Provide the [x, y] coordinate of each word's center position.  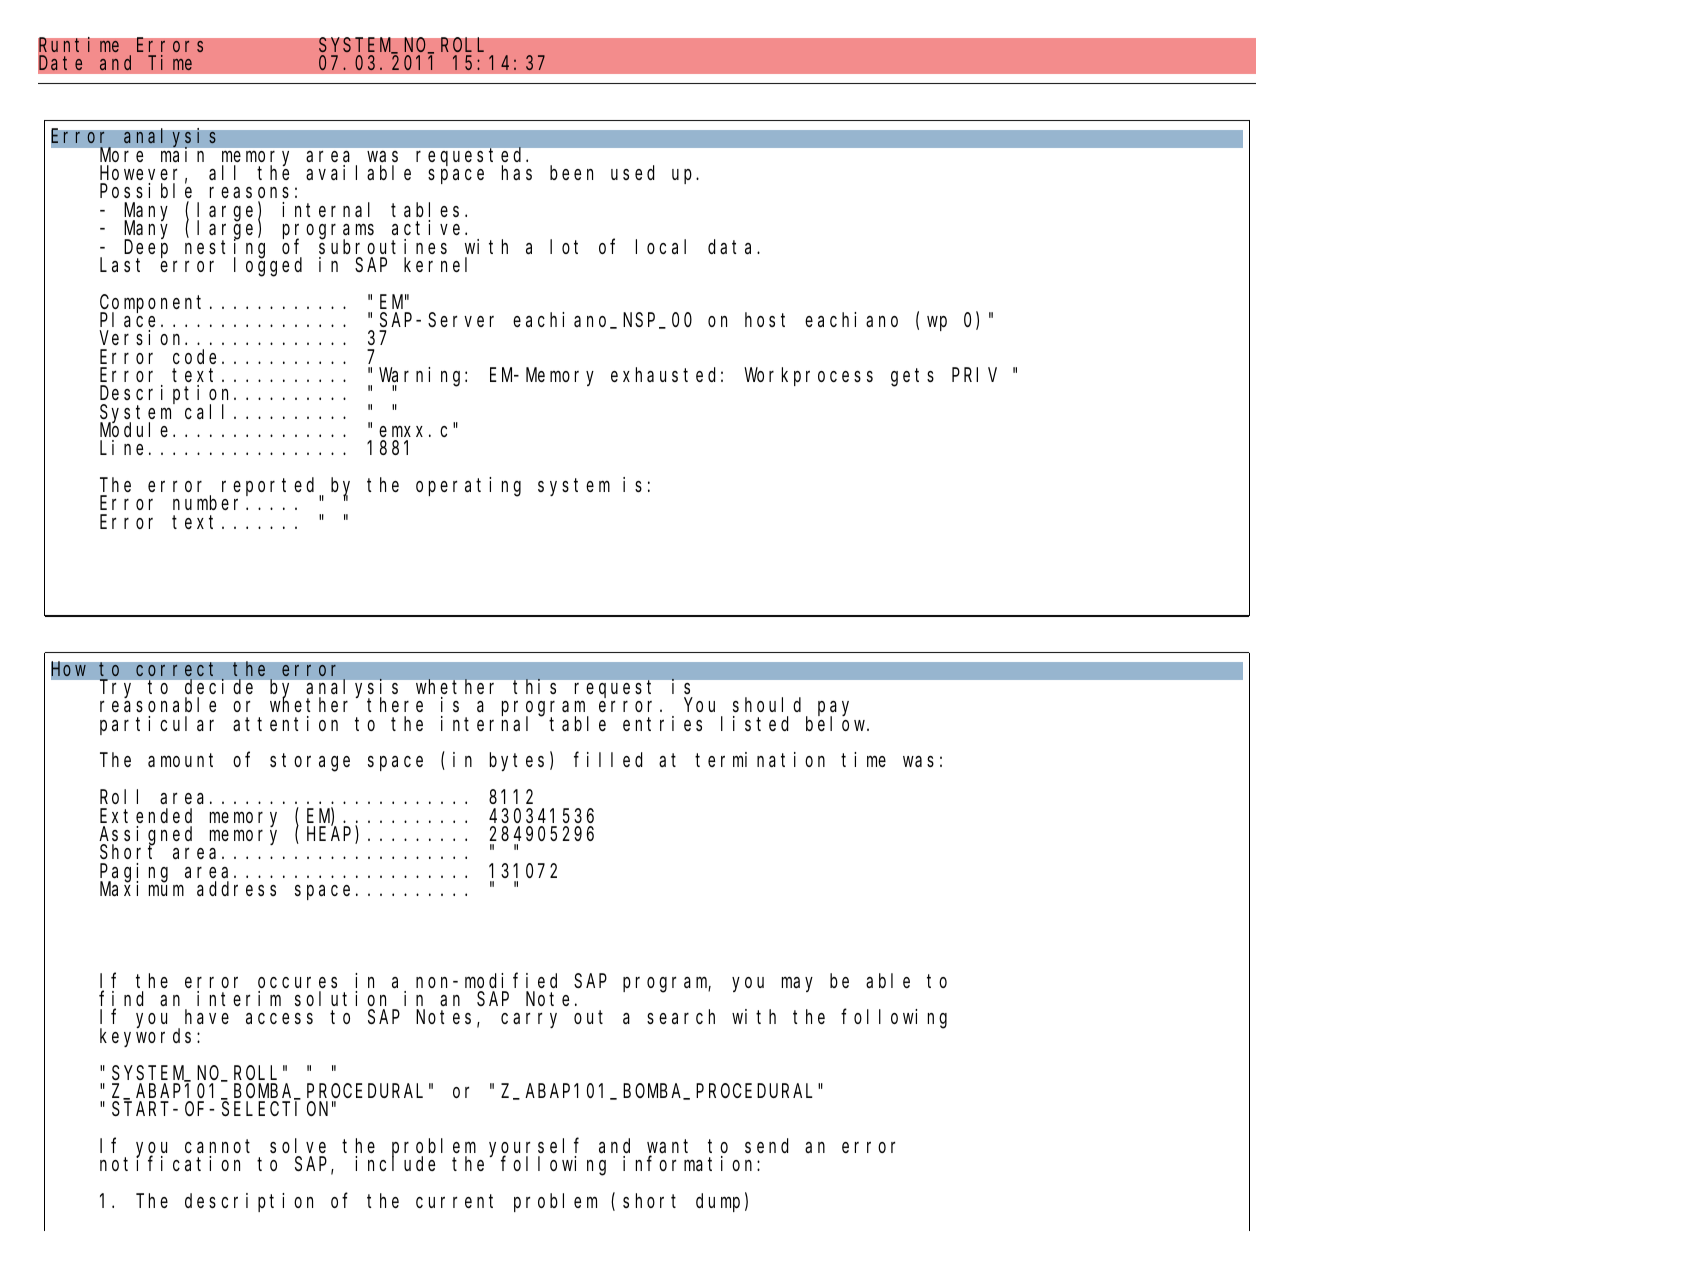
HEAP [331, 836]
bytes [517, 762]
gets [912, 378]
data [733, 247]
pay [833, 710]
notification [170, 1164]
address [236, 888]
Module [134, 429]
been [571, 172]
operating [468, 487]
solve [298, 1145]
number [210, 503]
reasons [249, 194]
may [797, 984]
